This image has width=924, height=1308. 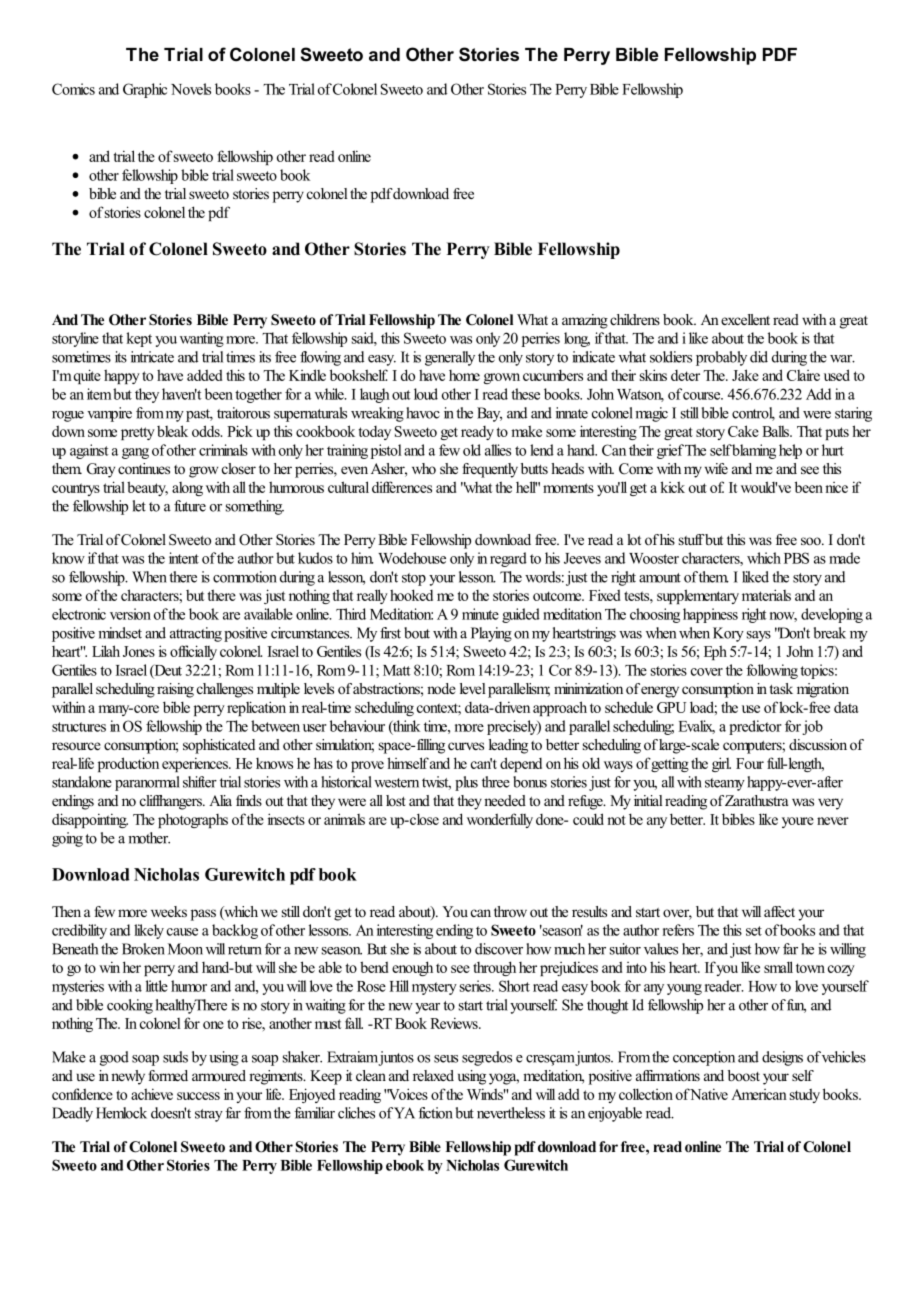 I want to click on seus, so click(x=446, y=1059).
